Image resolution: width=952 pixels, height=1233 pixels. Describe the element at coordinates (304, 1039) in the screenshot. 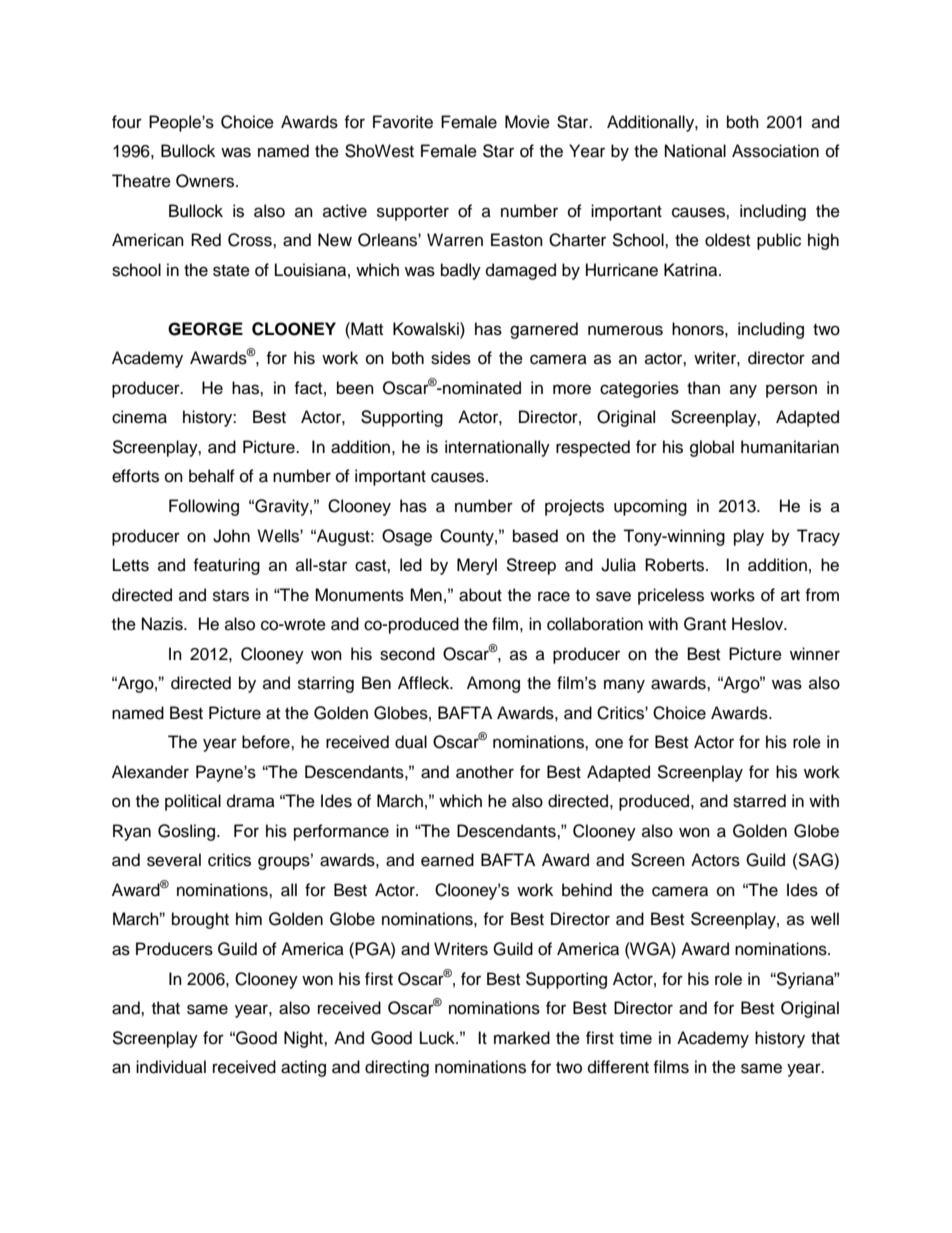

I see `Night` at that location.
